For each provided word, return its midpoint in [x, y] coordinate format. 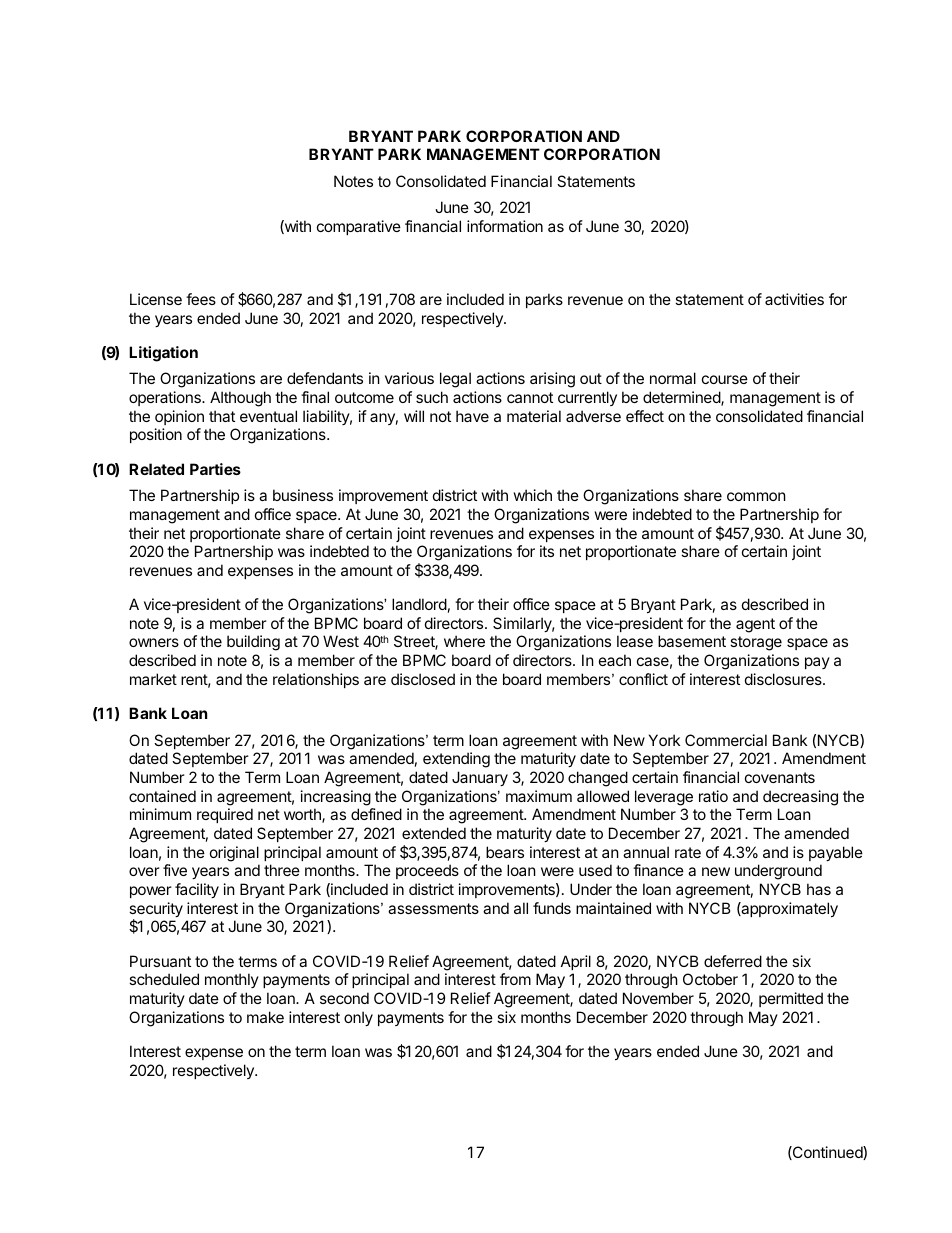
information [505, 226]
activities [794, 299]
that [222, 416]
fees [201, 299]
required [225, 815]
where [464, 641]
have [472, 416]
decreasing [800, 798]
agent [755, 625]
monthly [232, 980]
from [515, 979]
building [253, 643]
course [725, 379]
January [480, 778]
